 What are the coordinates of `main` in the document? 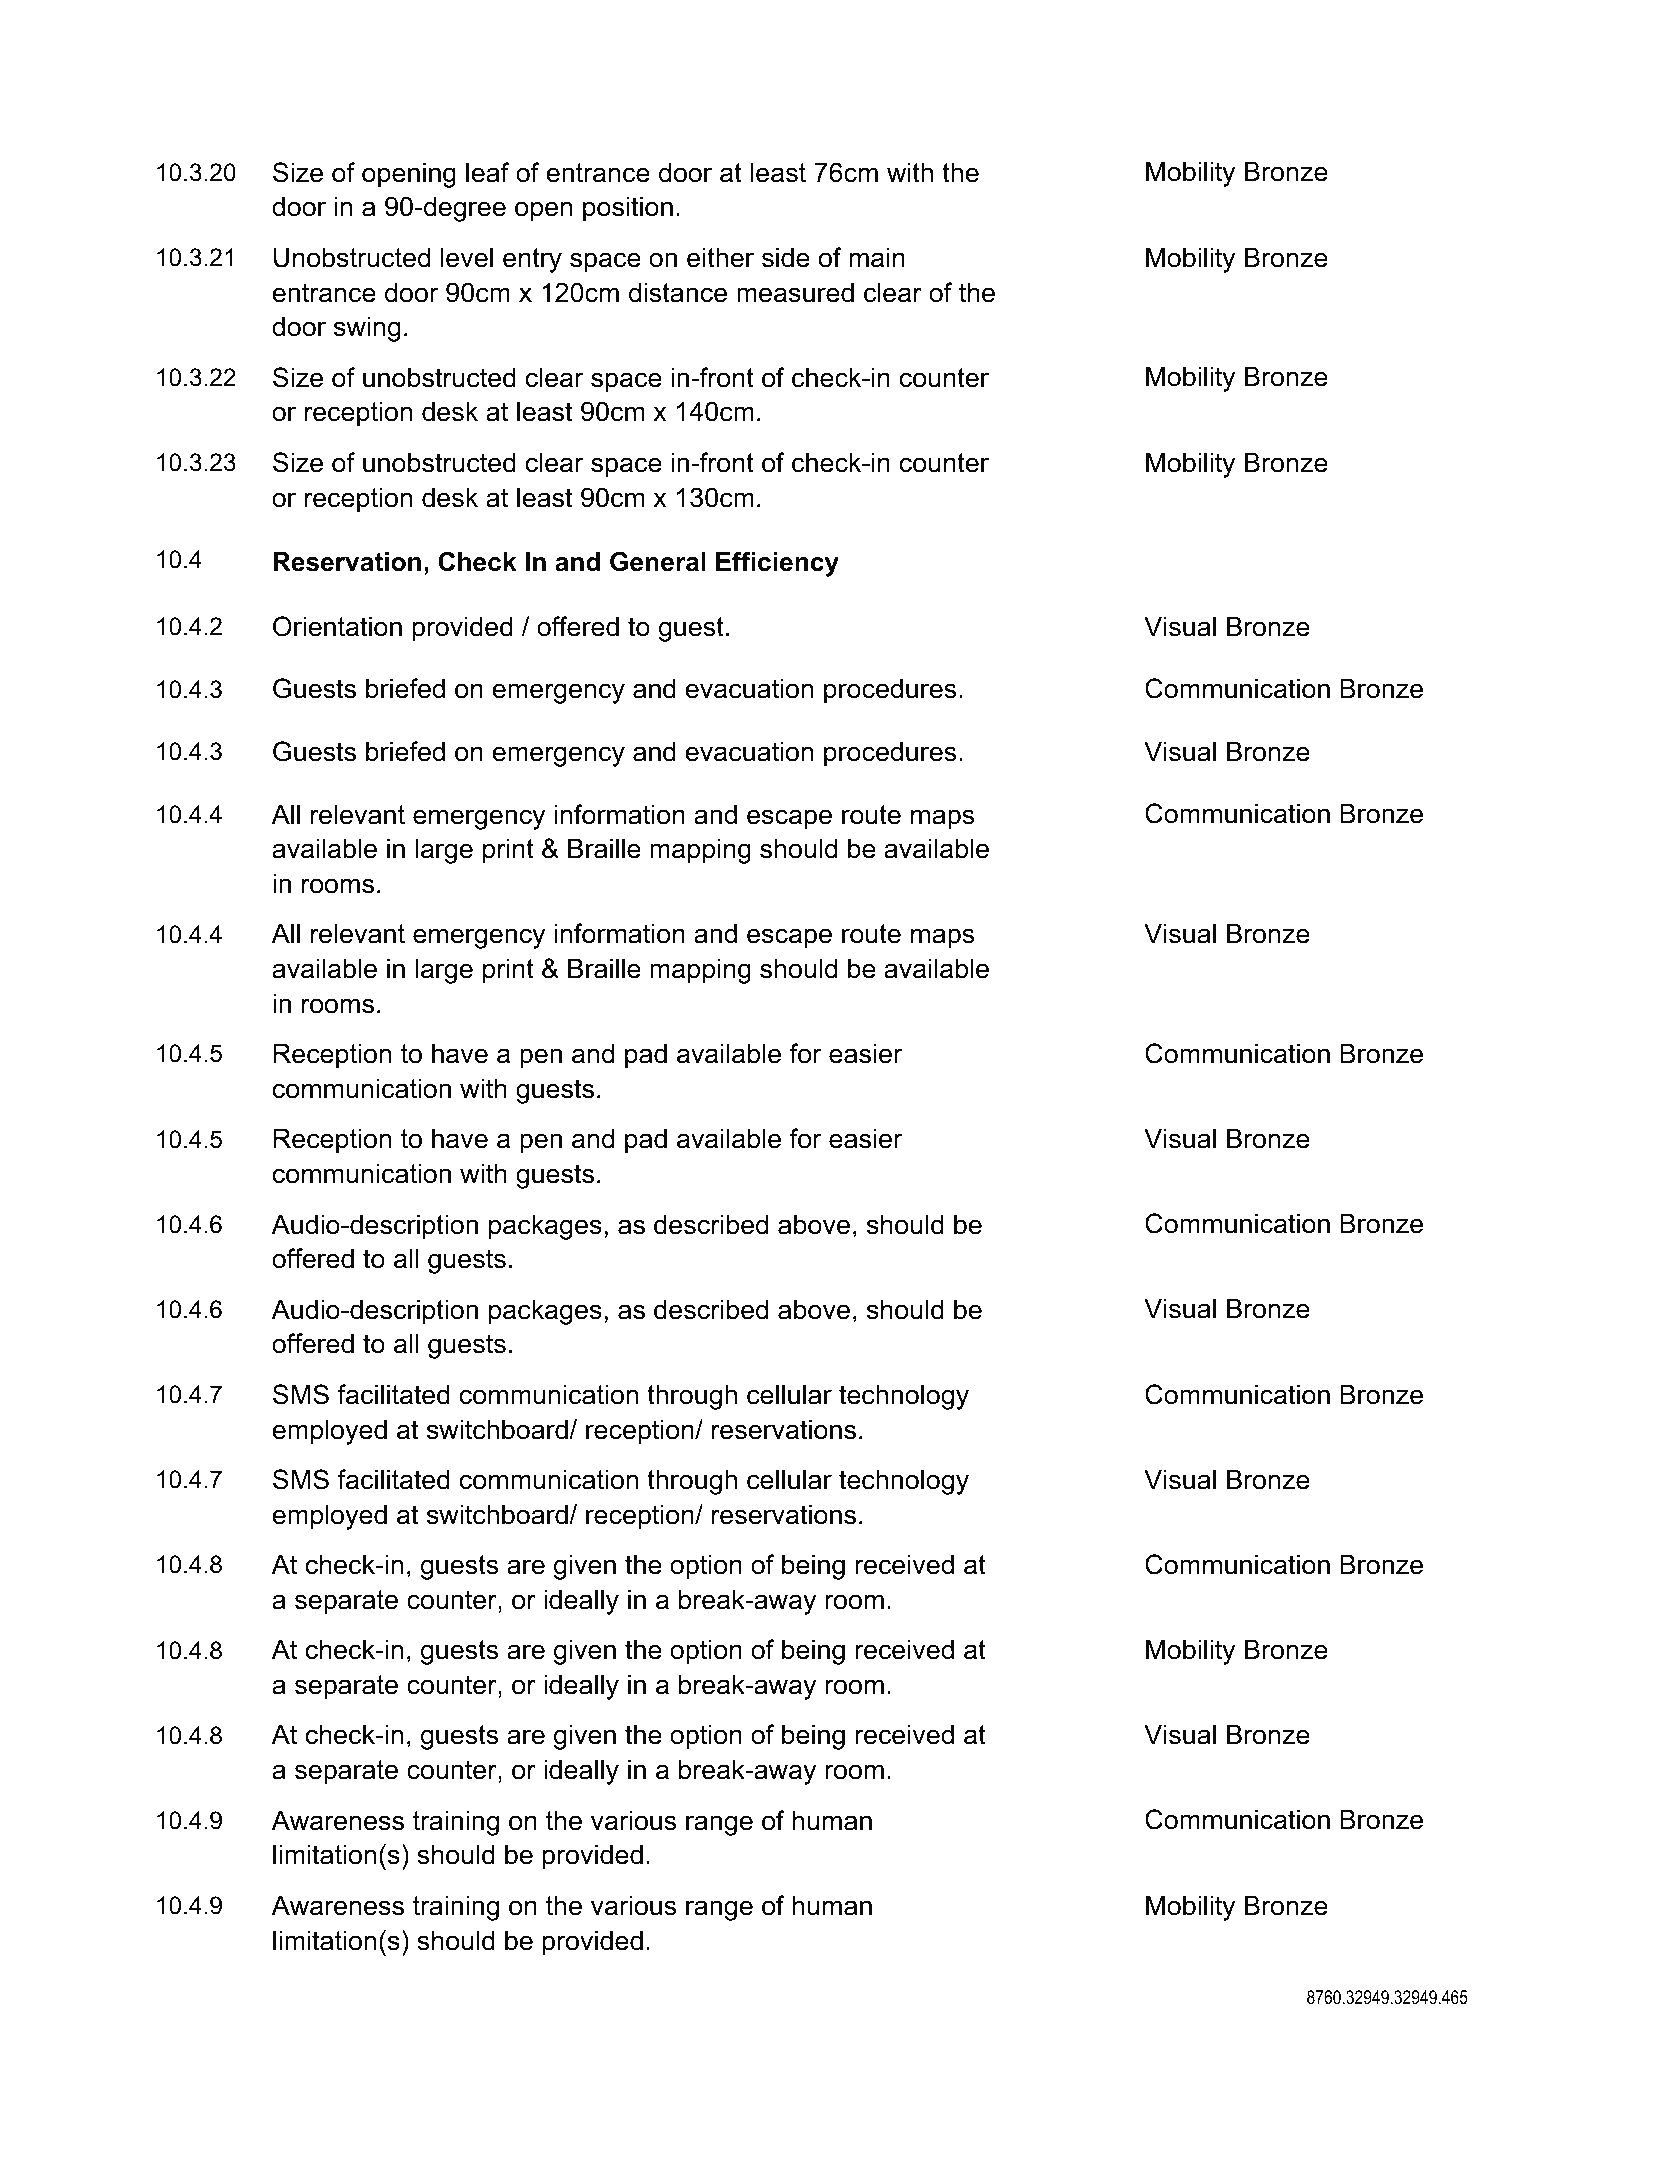 It's located at (877, 257).
